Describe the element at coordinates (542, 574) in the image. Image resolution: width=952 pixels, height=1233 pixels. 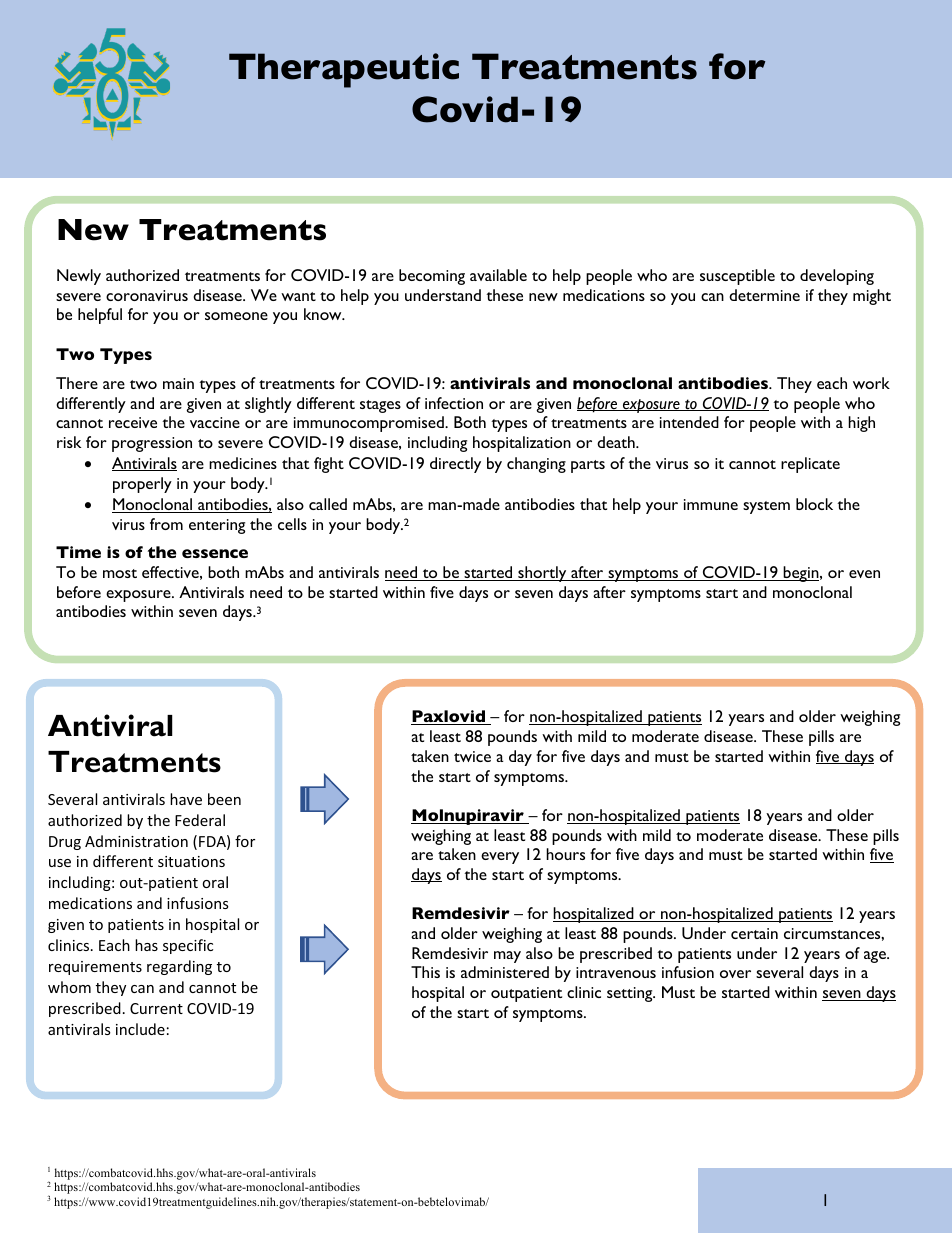
I see `shortly` at that location.
